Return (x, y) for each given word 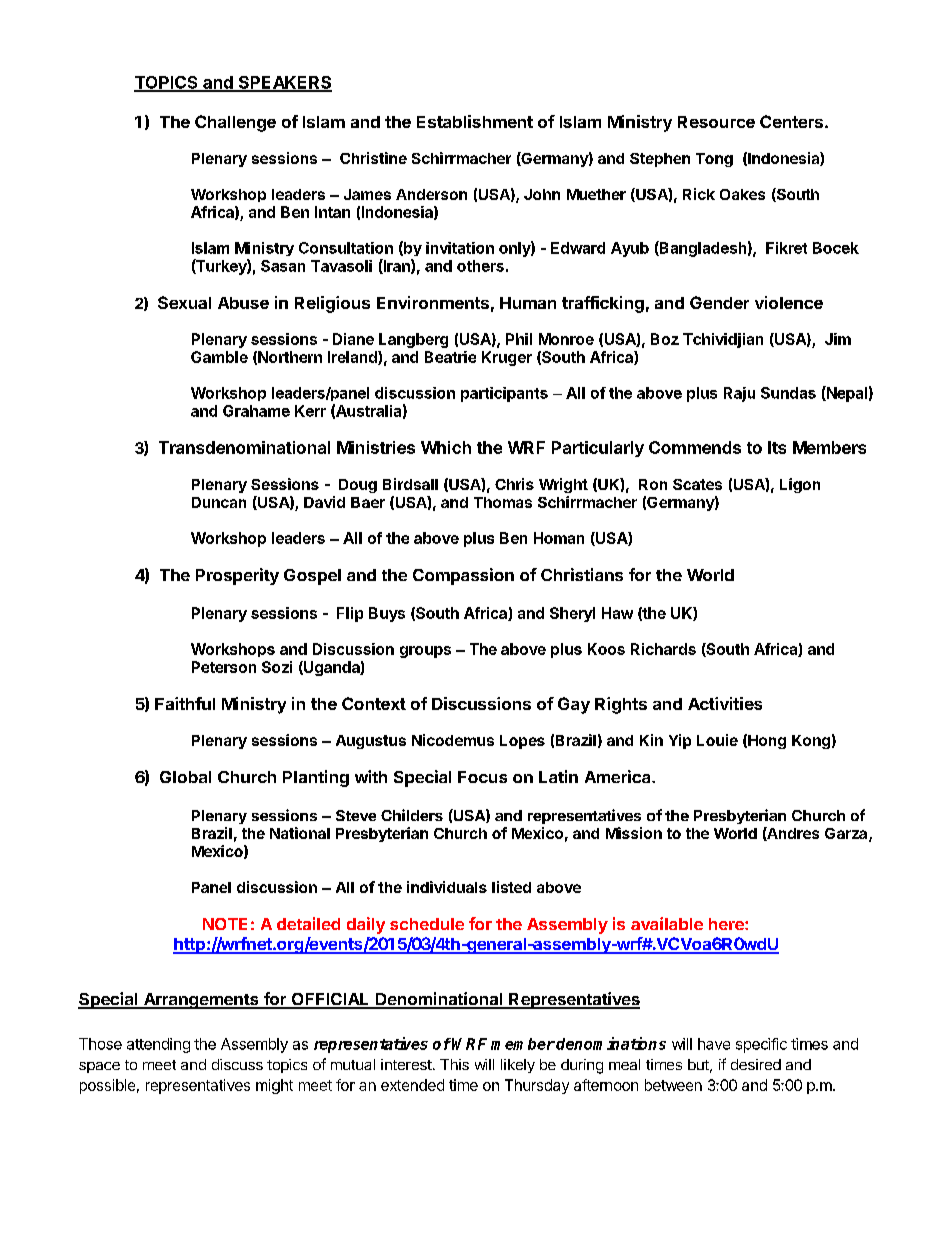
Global (185, 777)
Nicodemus (453, 740)
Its (777, 447)
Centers (791, 121)
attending (158, 1045)
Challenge (235, 123)
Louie (717, 740)
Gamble (219, 357)
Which (446, 447)
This (454, 1064)
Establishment (475, 121)
